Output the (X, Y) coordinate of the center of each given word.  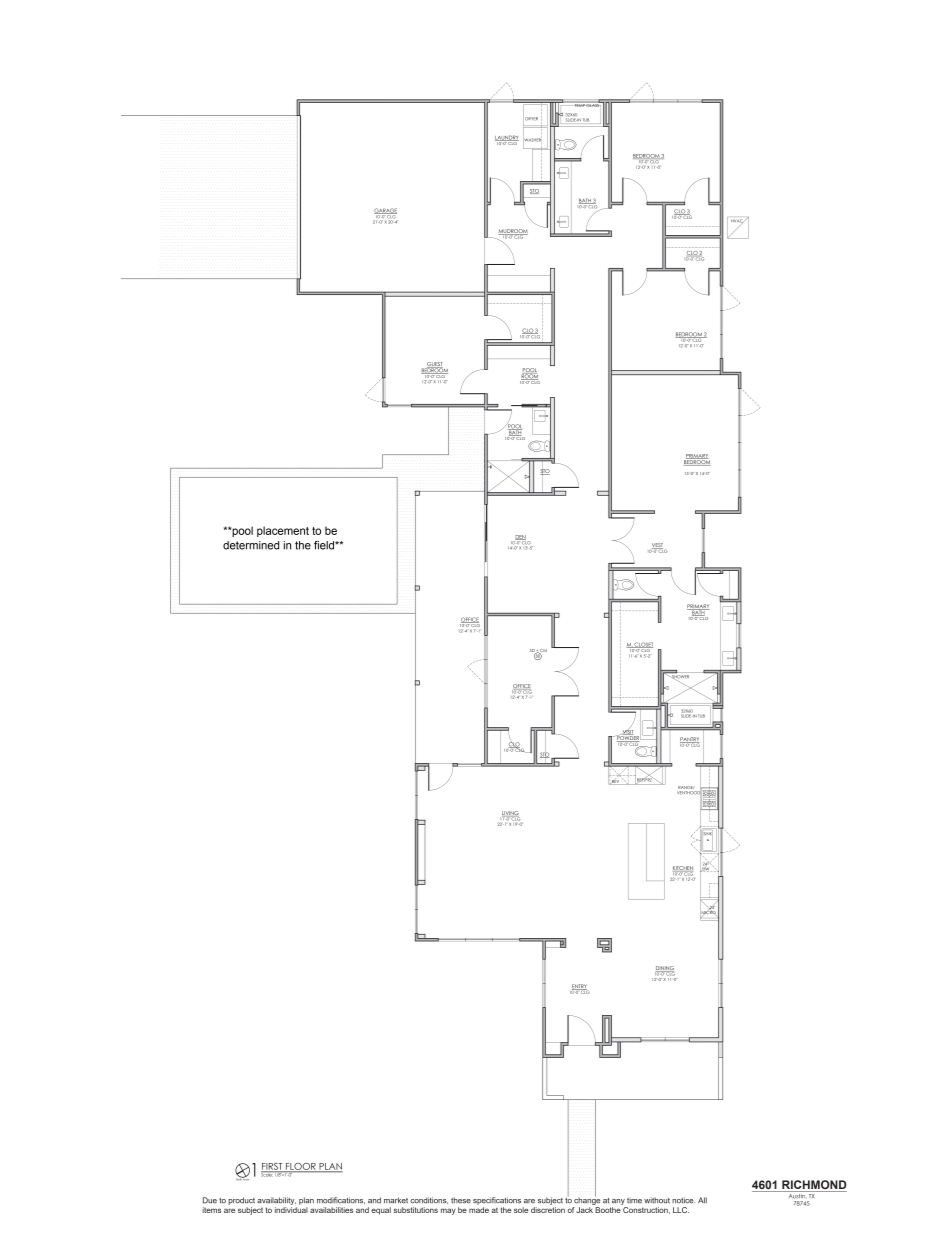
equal (381, 1211)
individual (291, 1210)
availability (276, 1201)
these (461, 1200)
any (618, 1202)
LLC (681, 1210)
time (634, 1200)
